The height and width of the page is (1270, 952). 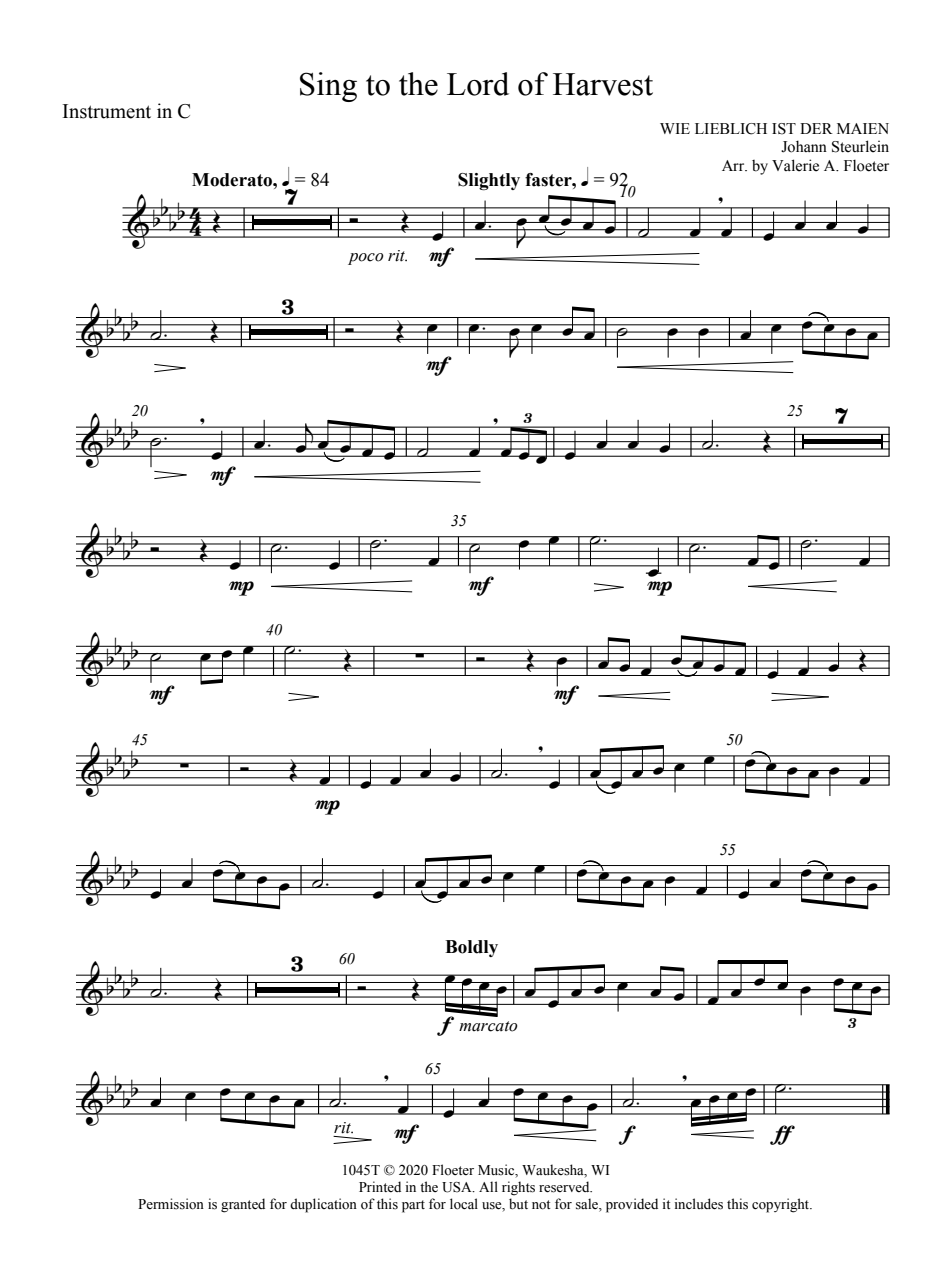 What do you see at coordinates (675, 128) in the page?
I see `WIE` at bounding box center [675, 128].
